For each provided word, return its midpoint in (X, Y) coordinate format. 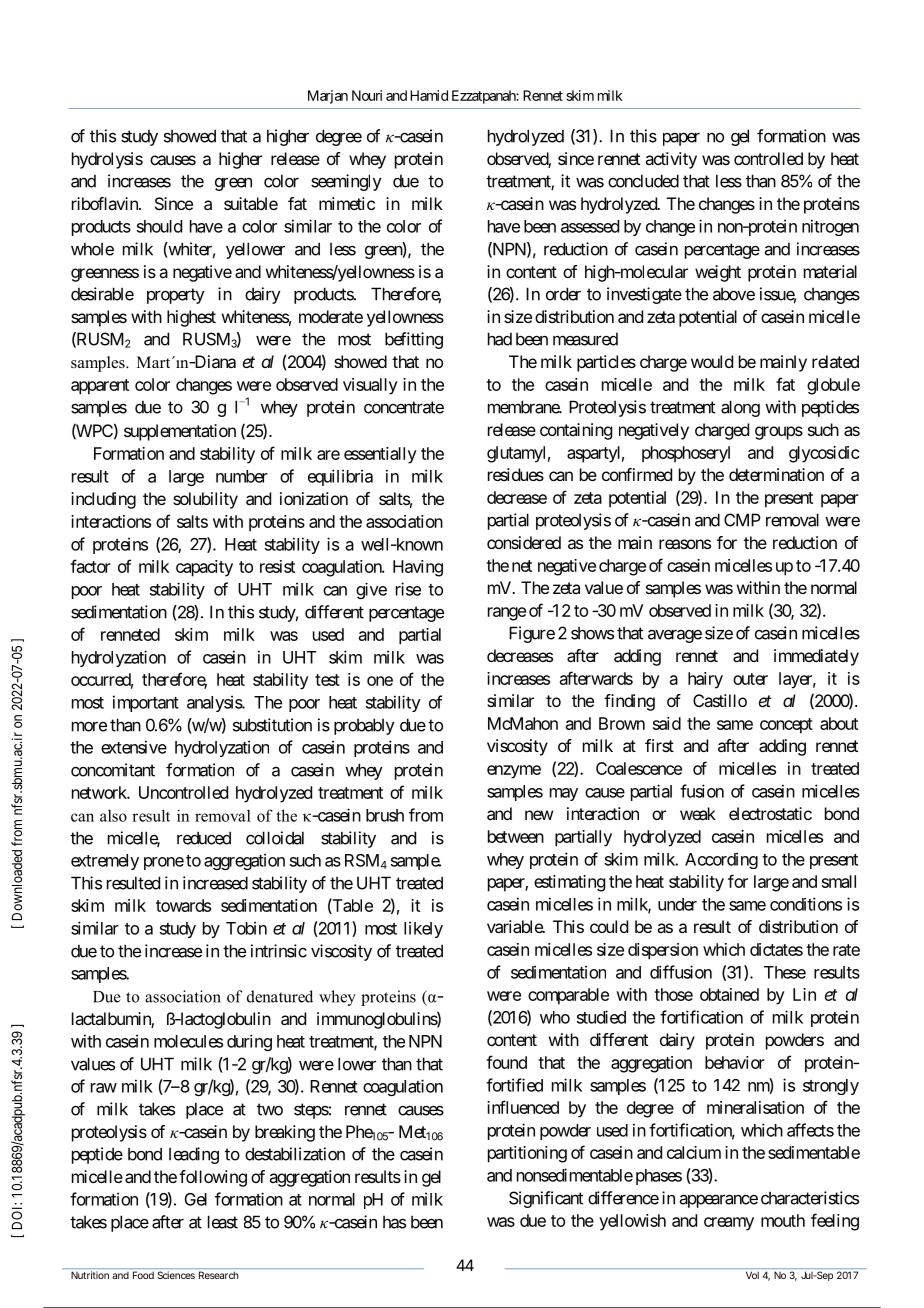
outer (750, 679)
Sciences (176, 1275)
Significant (546, 1199)
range (507, 614)
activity (671, 160)
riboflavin (106, 203)
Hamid (429, 95)
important (146, 703)
